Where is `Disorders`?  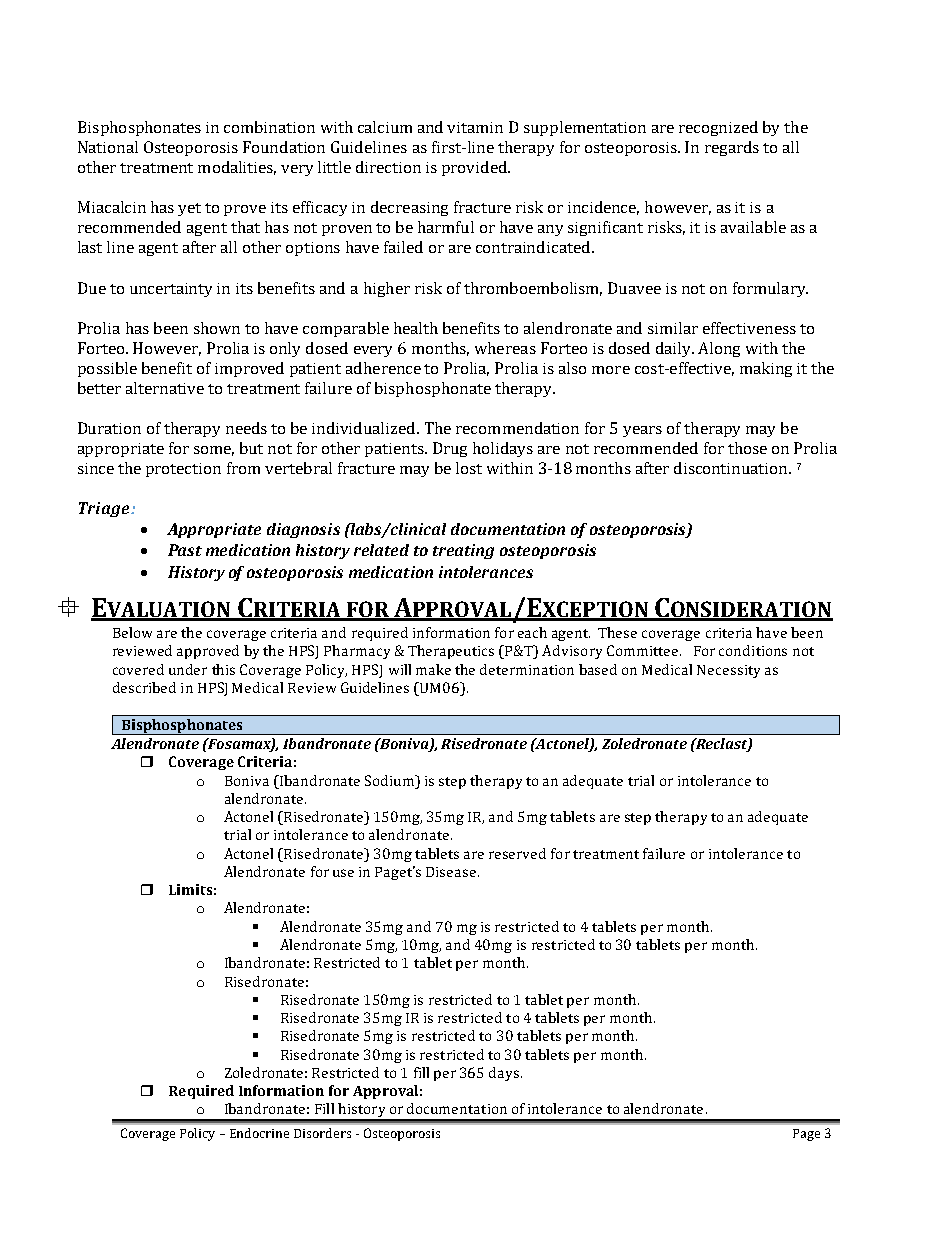 Disorders is located at coordinates (322, 1133).
